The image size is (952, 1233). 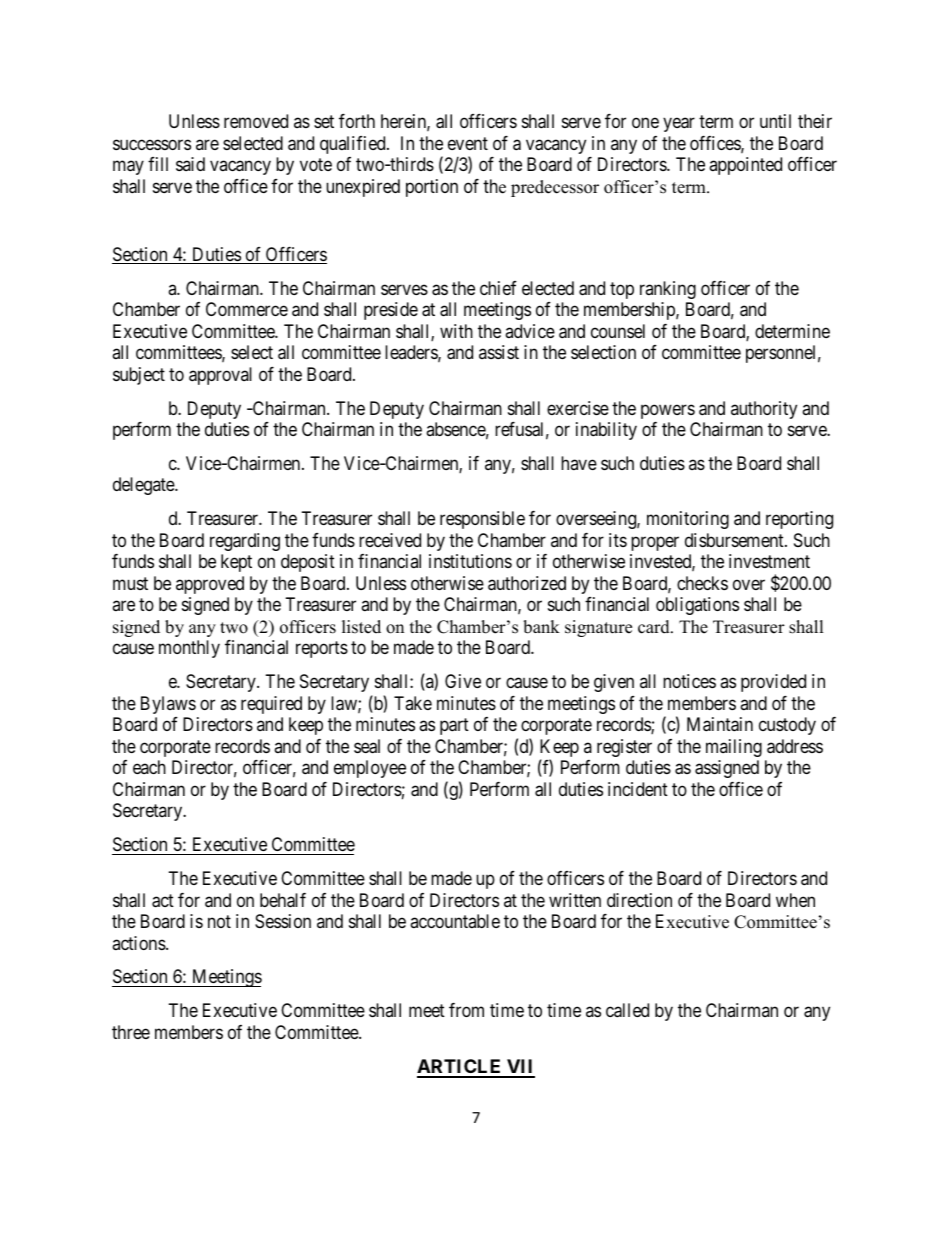 What do you see at coordinates (764, 410) in the screenshot?
I see `authority` at bounding box center [764, 410].
